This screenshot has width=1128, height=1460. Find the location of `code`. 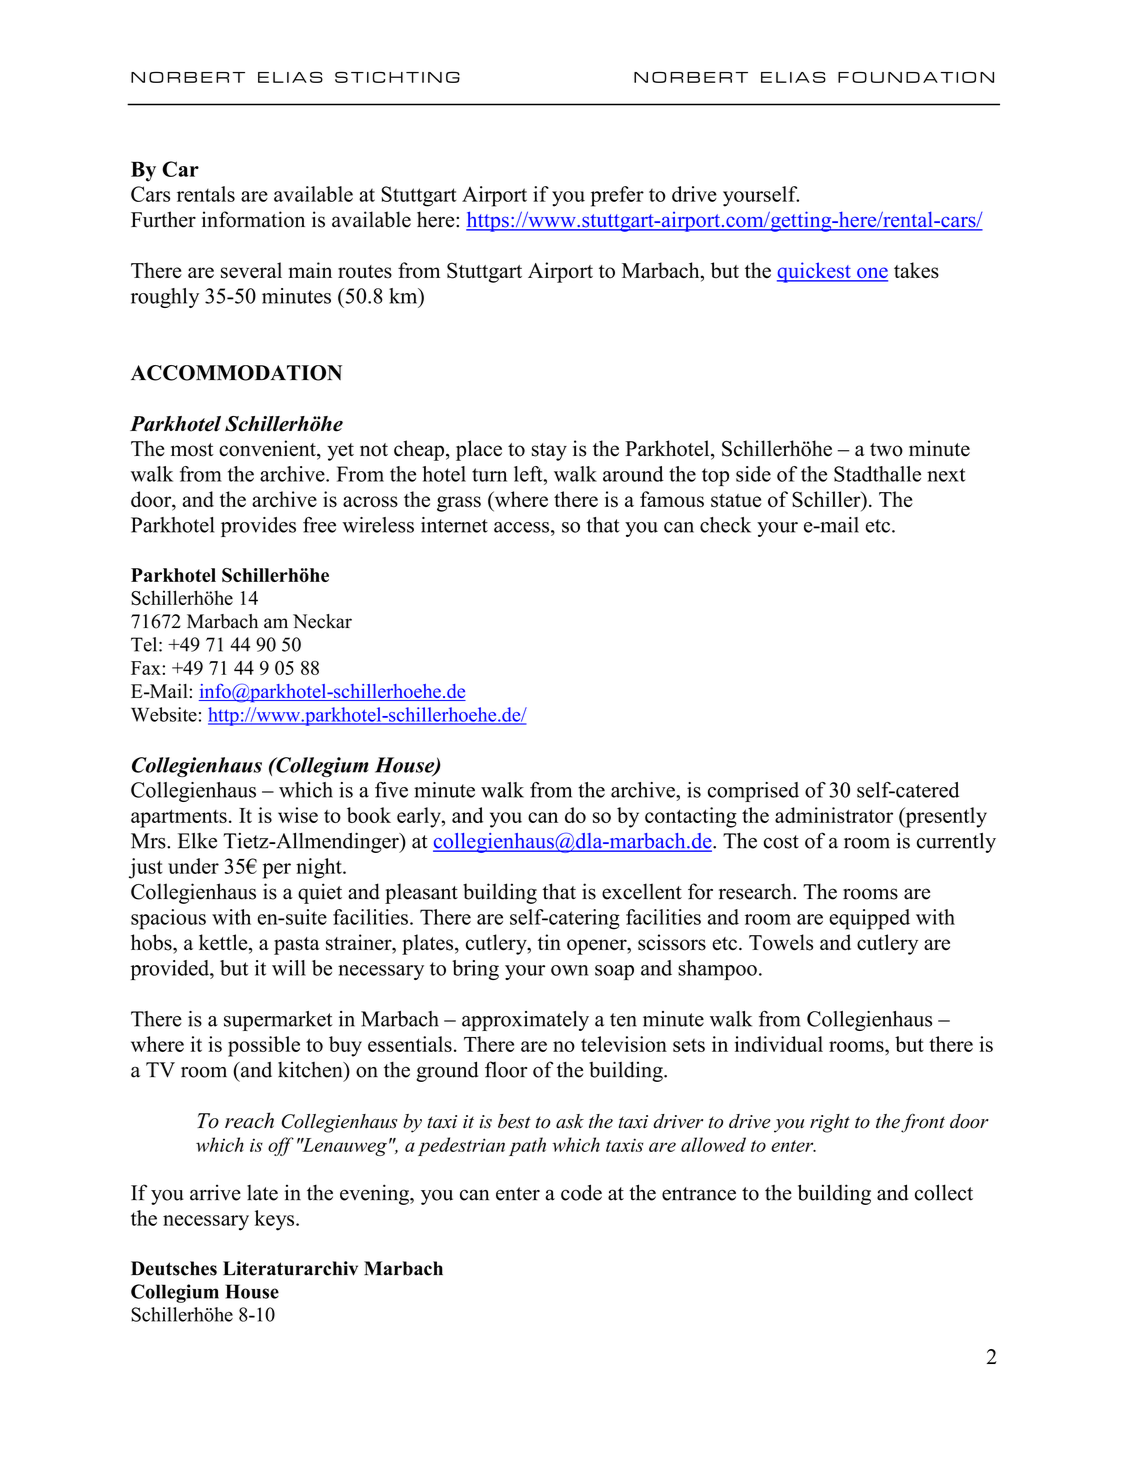

code is located at coordinates (581, 1192).
